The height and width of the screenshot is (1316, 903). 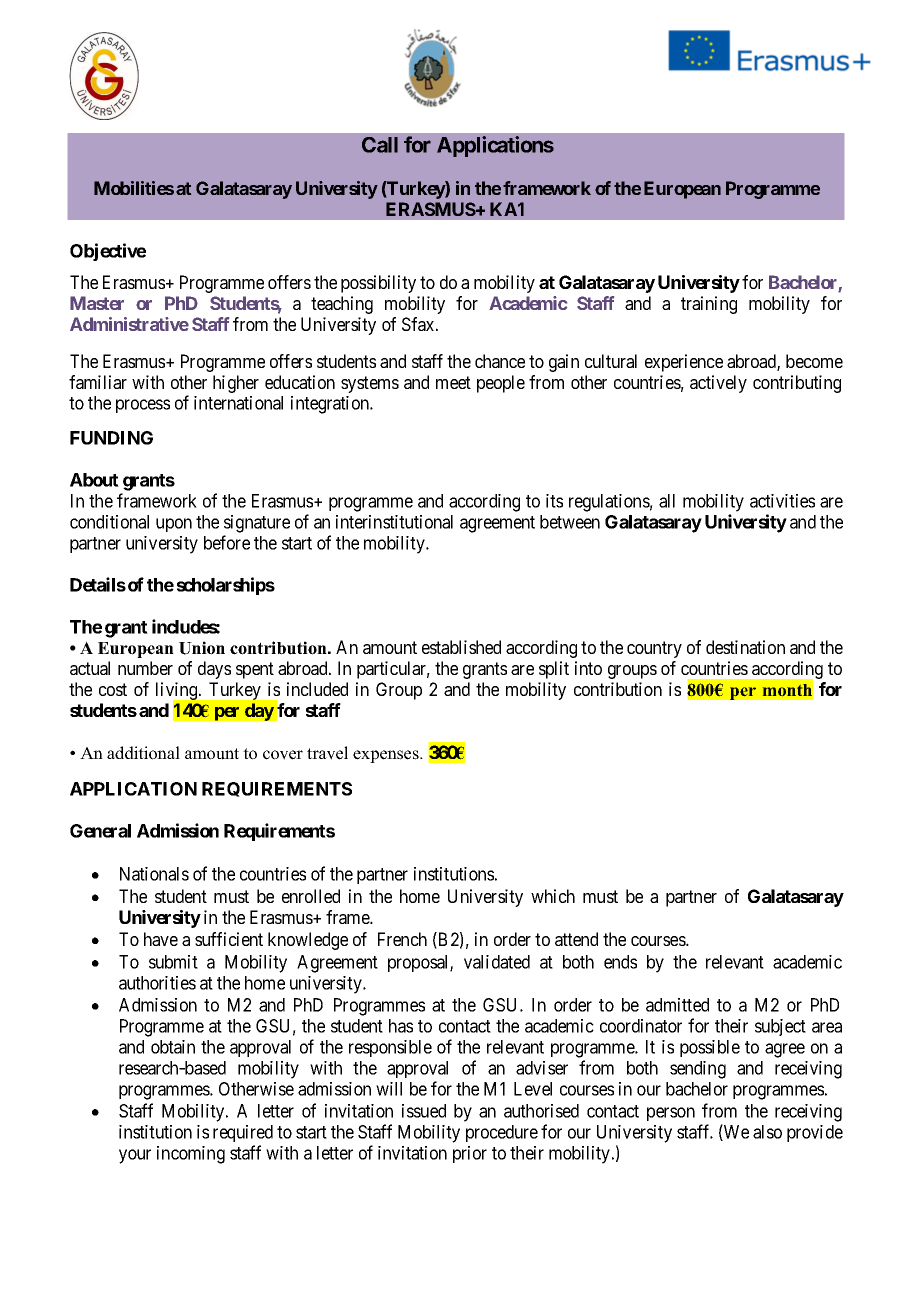 What do you see at coordinates (554, 501) in the screenshot?
I see `its` at bounding box center [554, 501].
